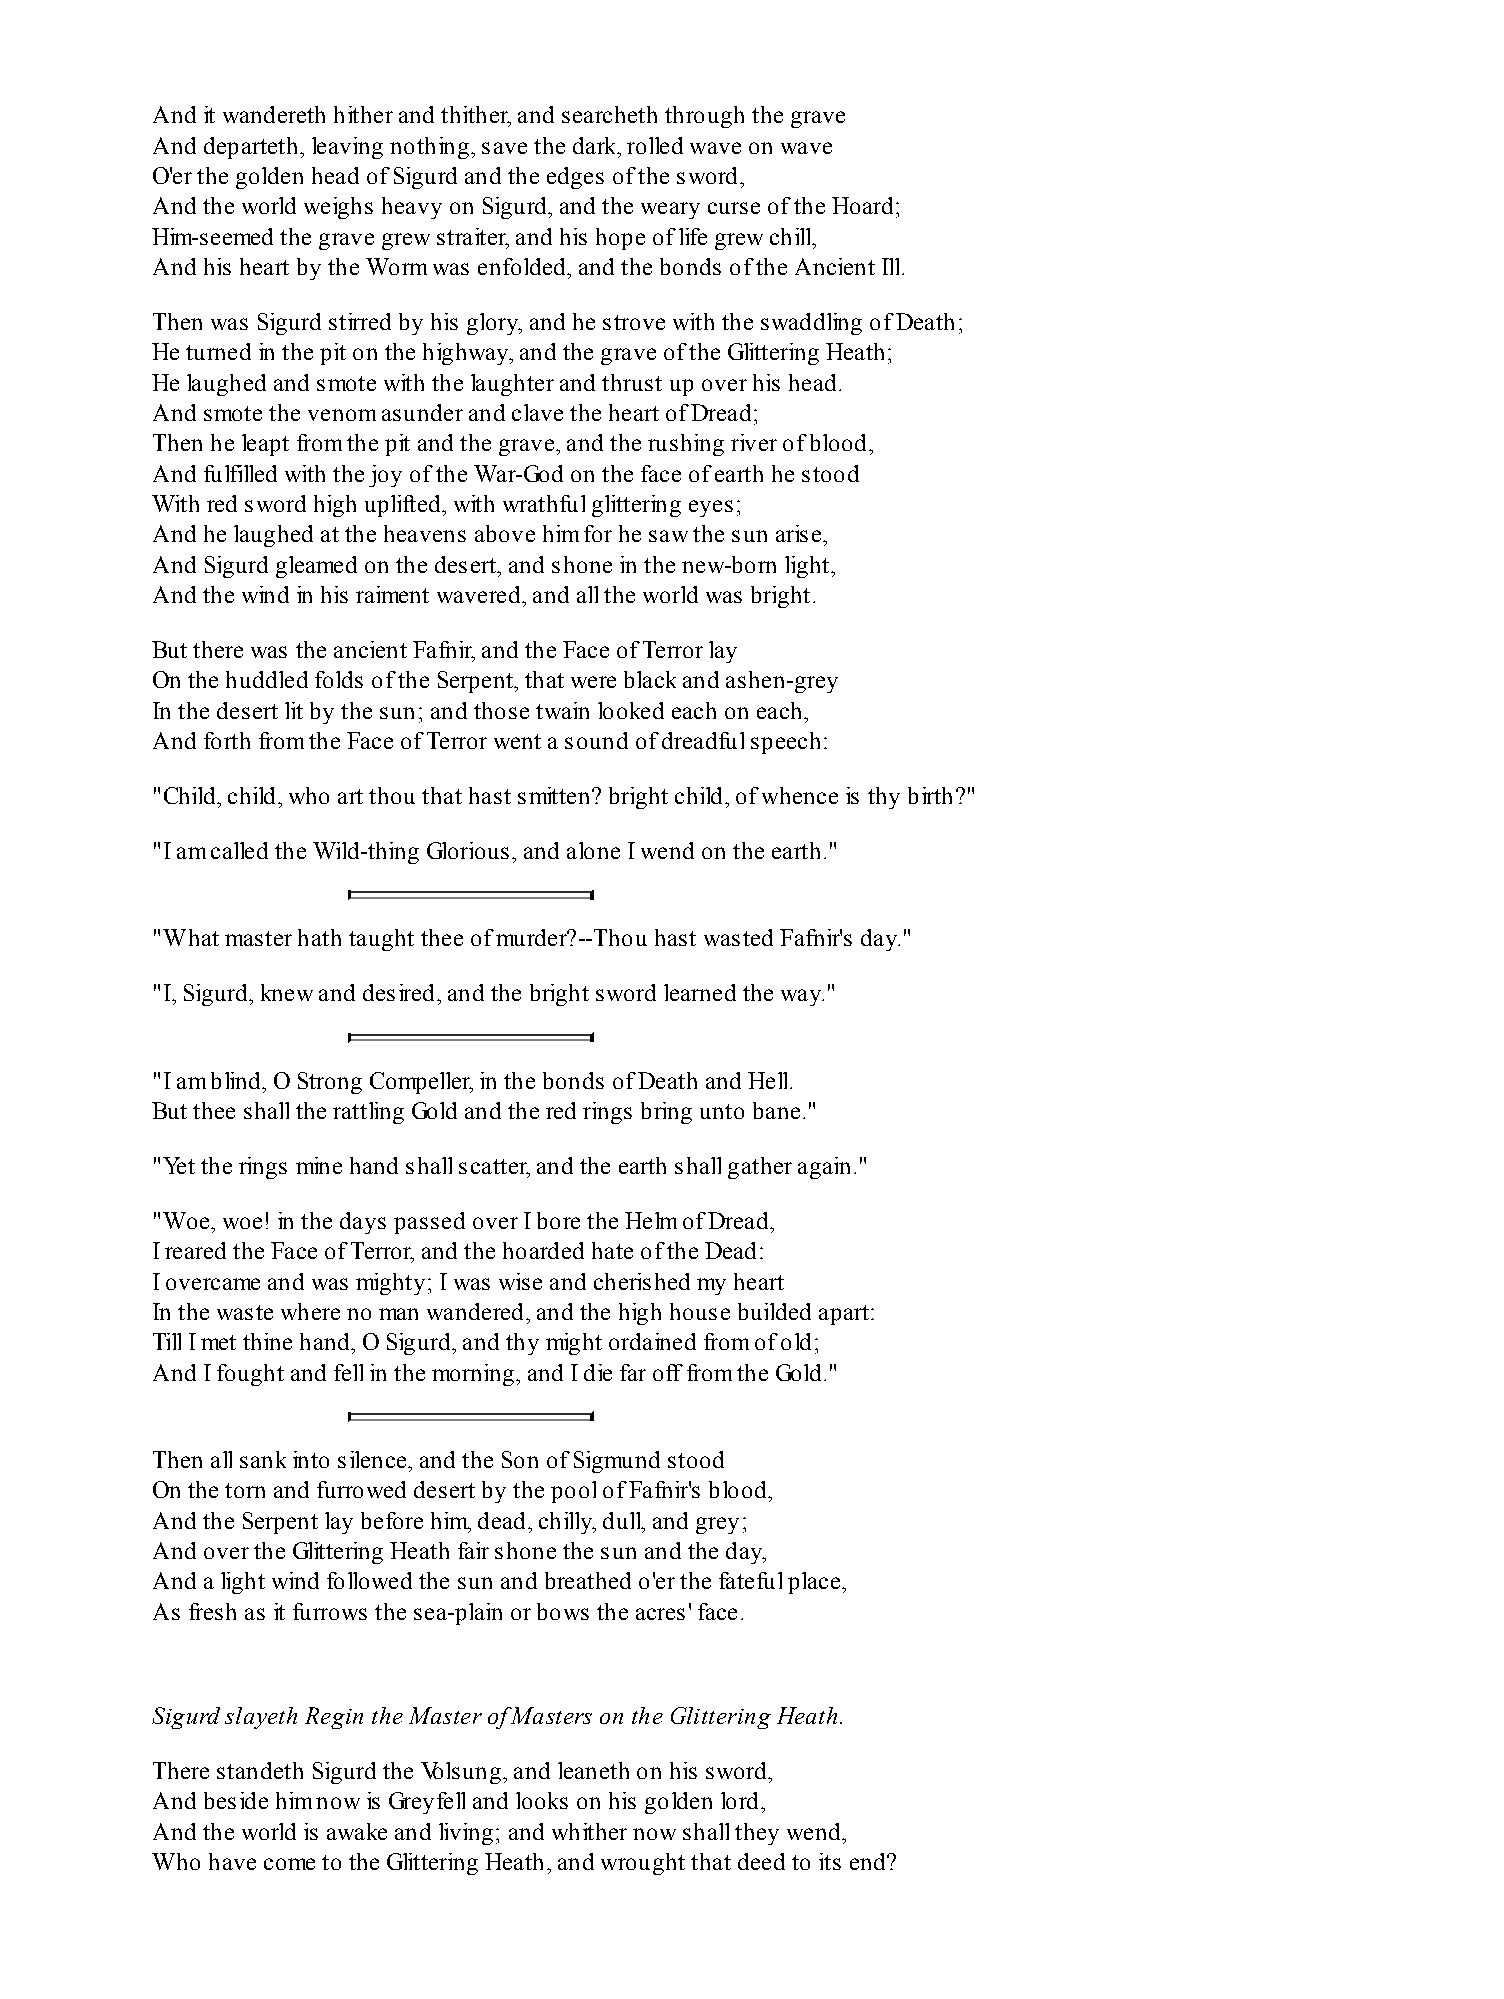 The width and height of the page is (1504, 1999). I want to click on alone, so click(593, 850).
